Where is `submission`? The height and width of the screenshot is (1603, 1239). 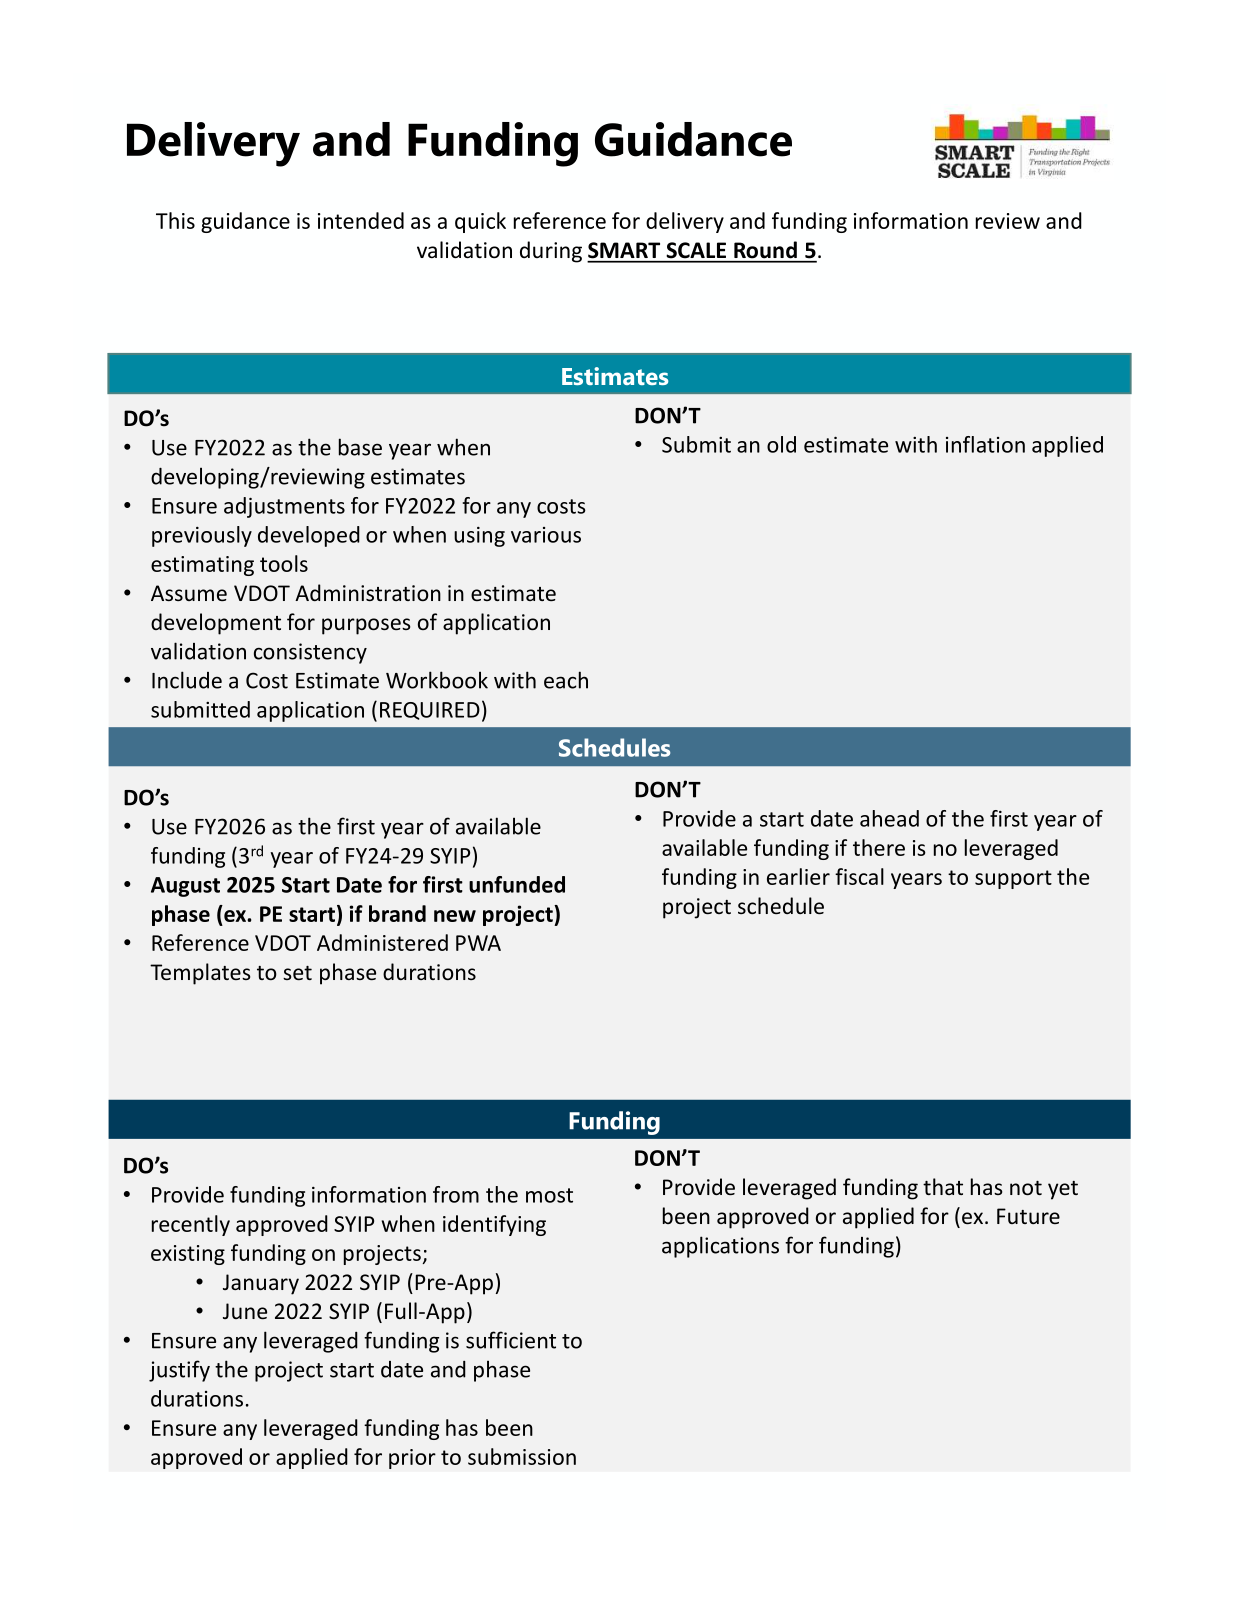
submission is located at coordinates (522, 1456).
